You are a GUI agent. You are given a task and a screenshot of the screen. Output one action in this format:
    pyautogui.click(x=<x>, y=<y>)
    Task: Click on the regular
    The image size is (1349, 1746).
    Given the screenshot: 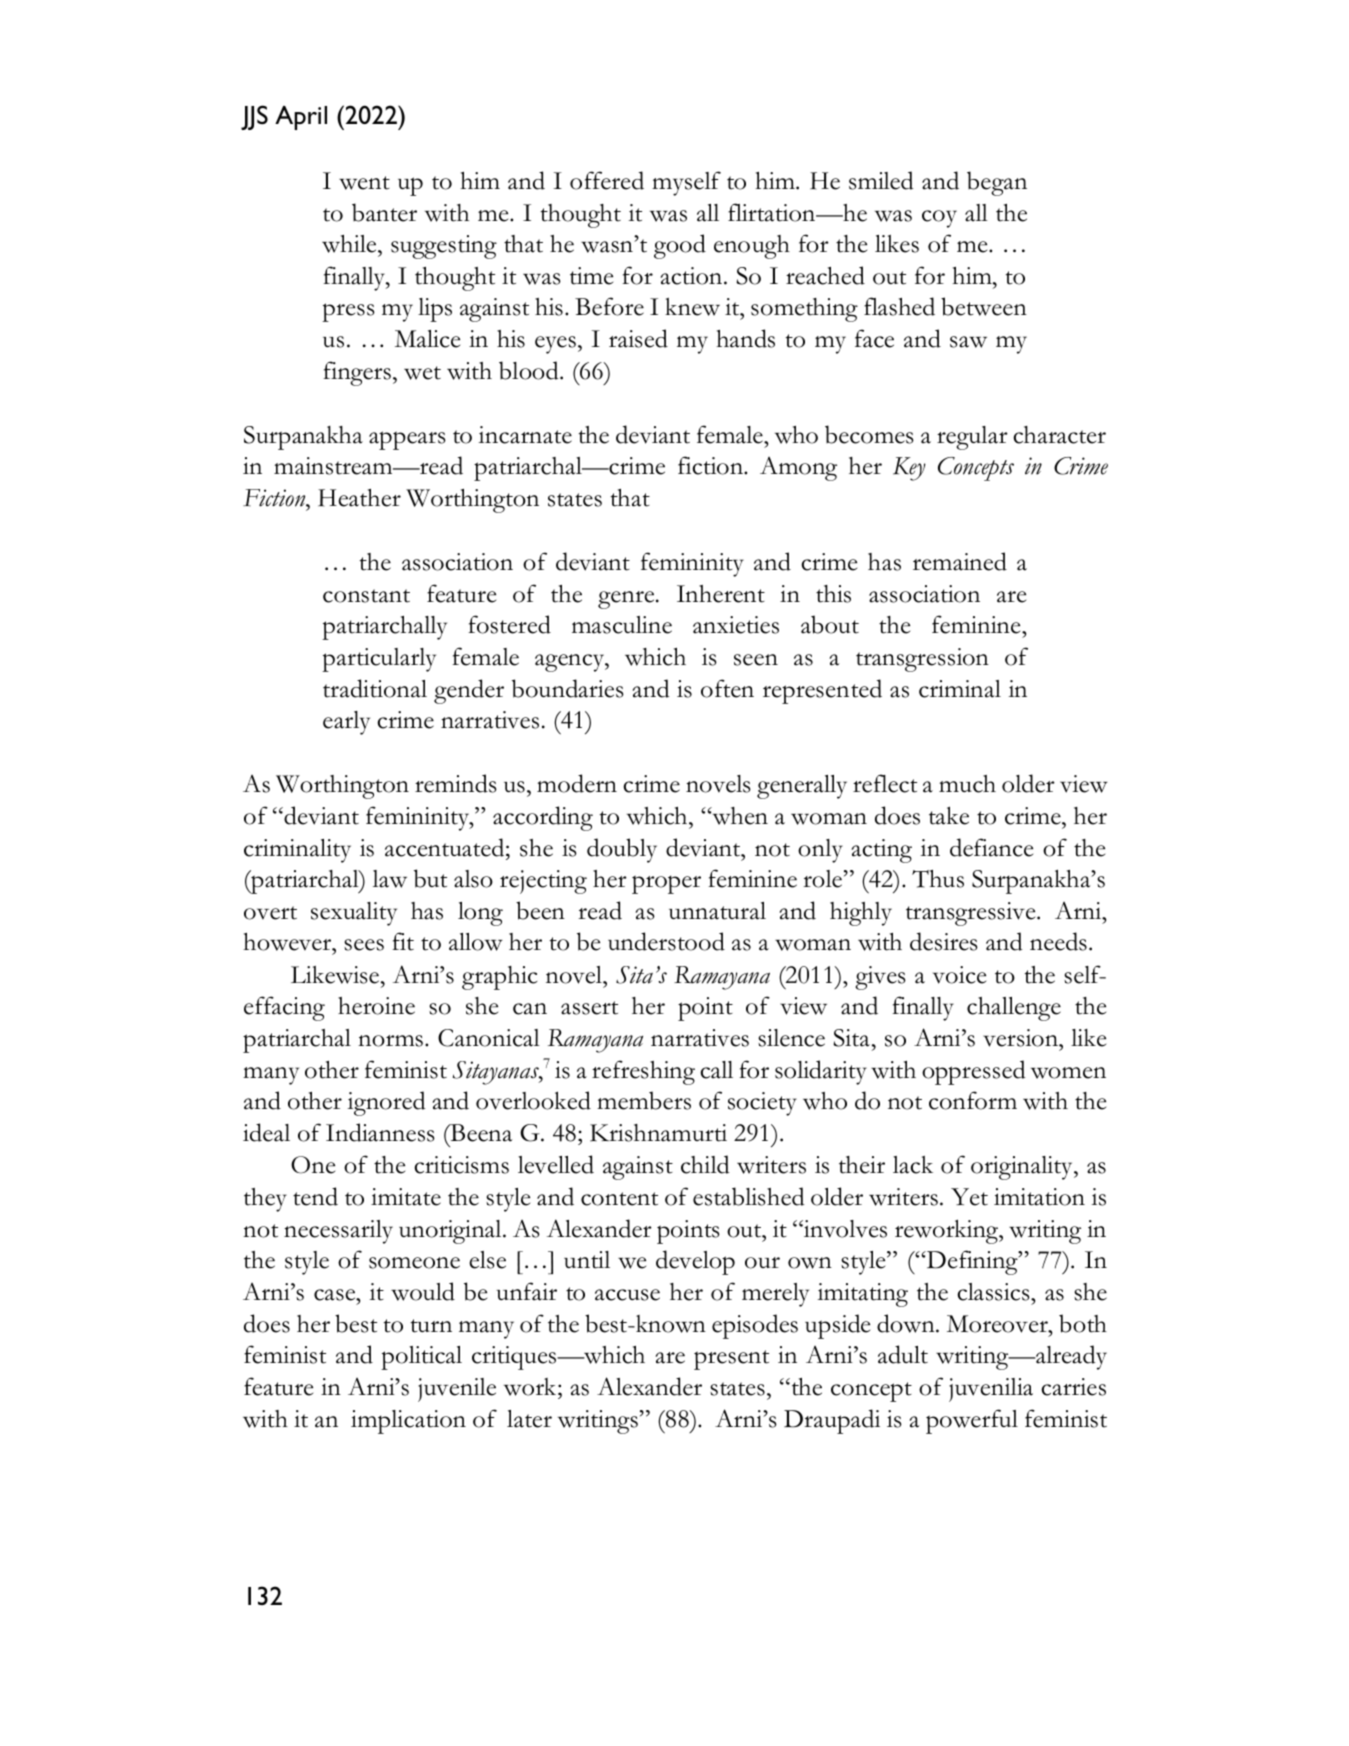 What is the action you would take?
    pyautogui.click(x=972, y=438)
